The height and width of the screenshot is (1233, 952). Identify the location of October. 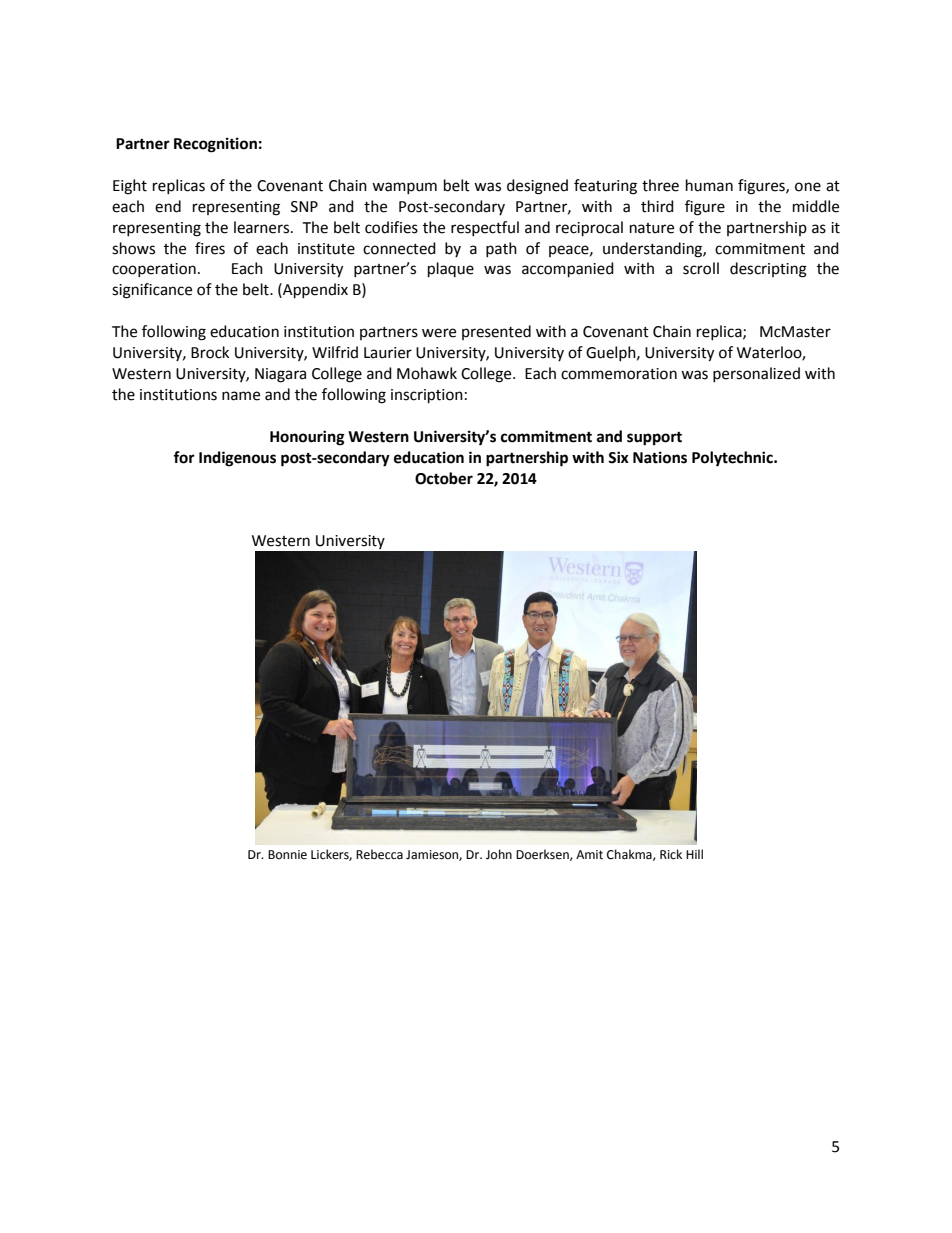
(444, 478).
